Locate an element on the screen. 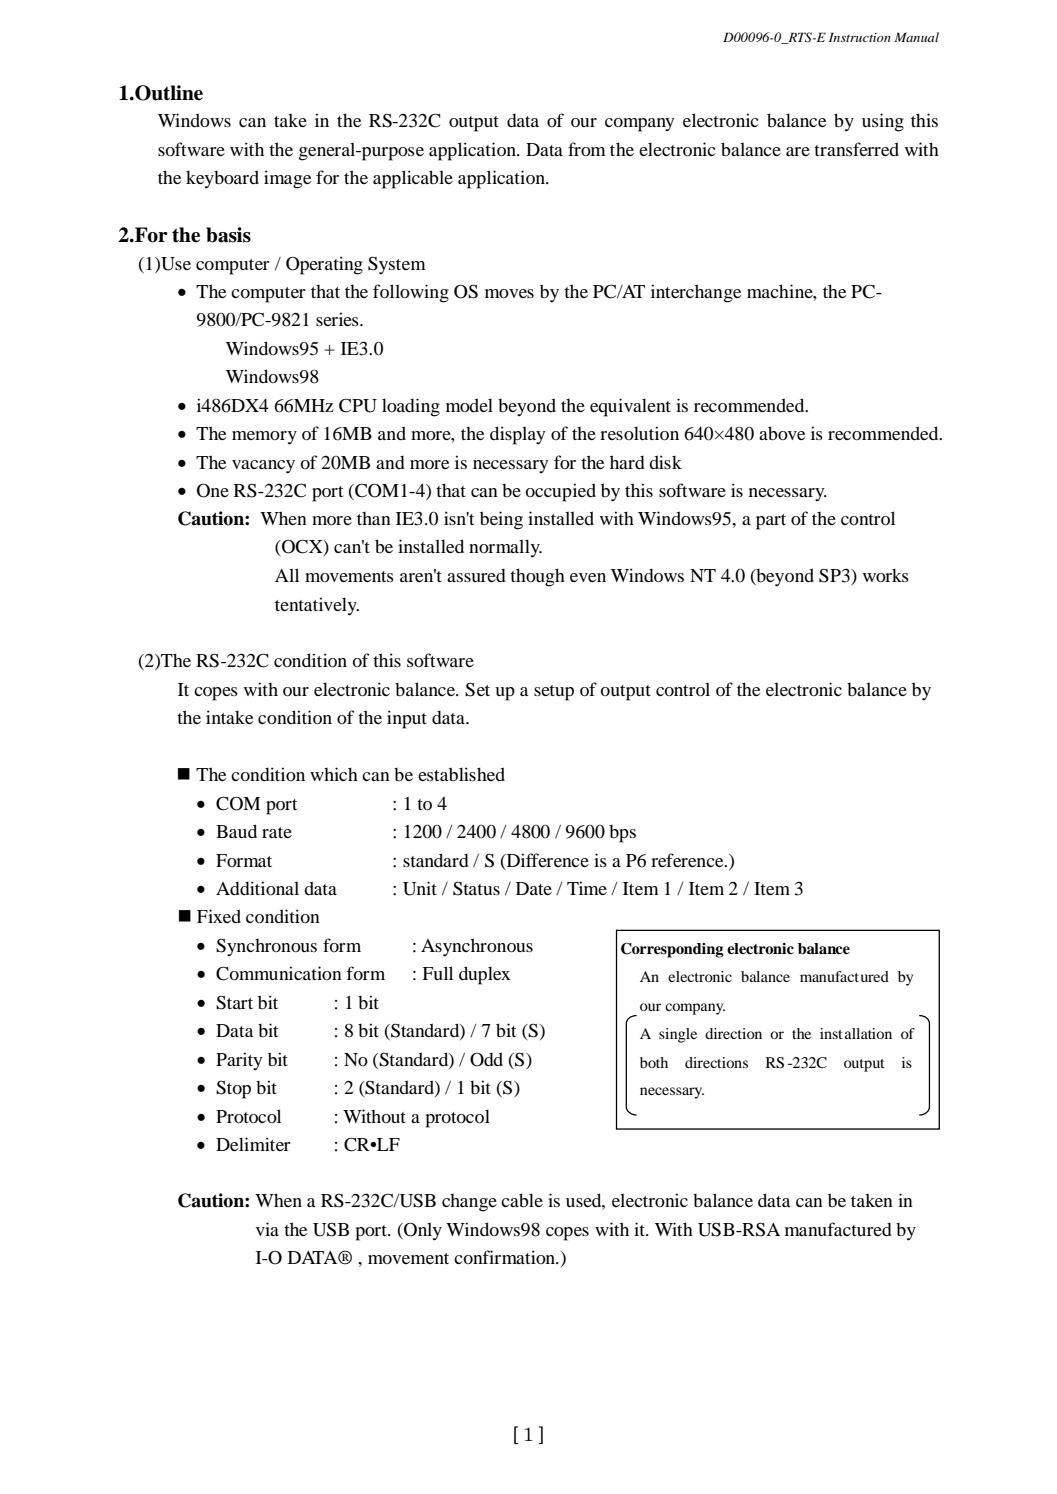 The width and height of the screenshot is (1057, 1494). above is located at coordinates (782, 433).
